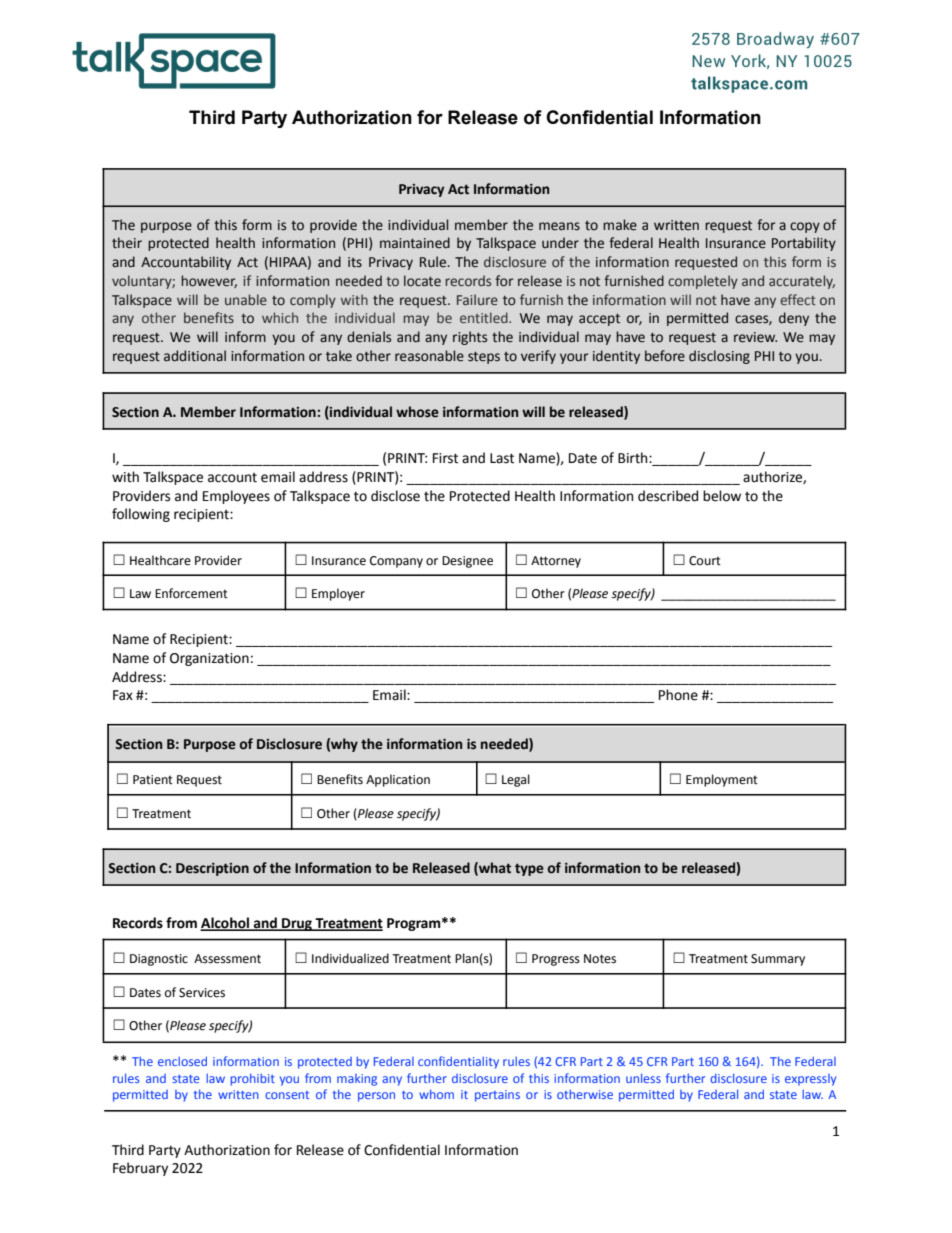  What do you see at coordinates (236, 497) in the page?
I see `Employees` at bounding box center [236, 497].
